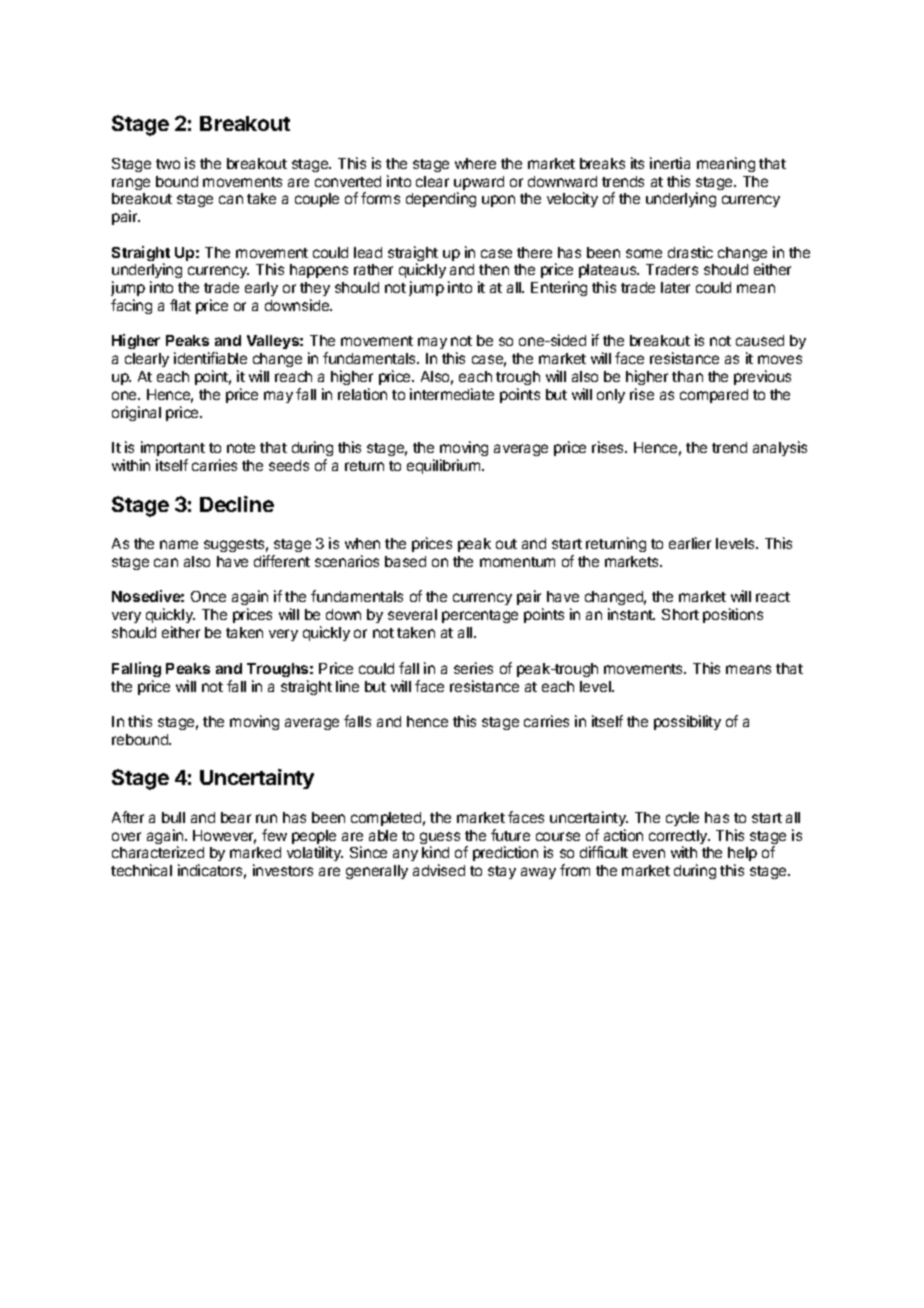 The width and height of the page is (924, 1308). Describe the element at coordinates (479, 184) in the page. I see `upward` at that location.
